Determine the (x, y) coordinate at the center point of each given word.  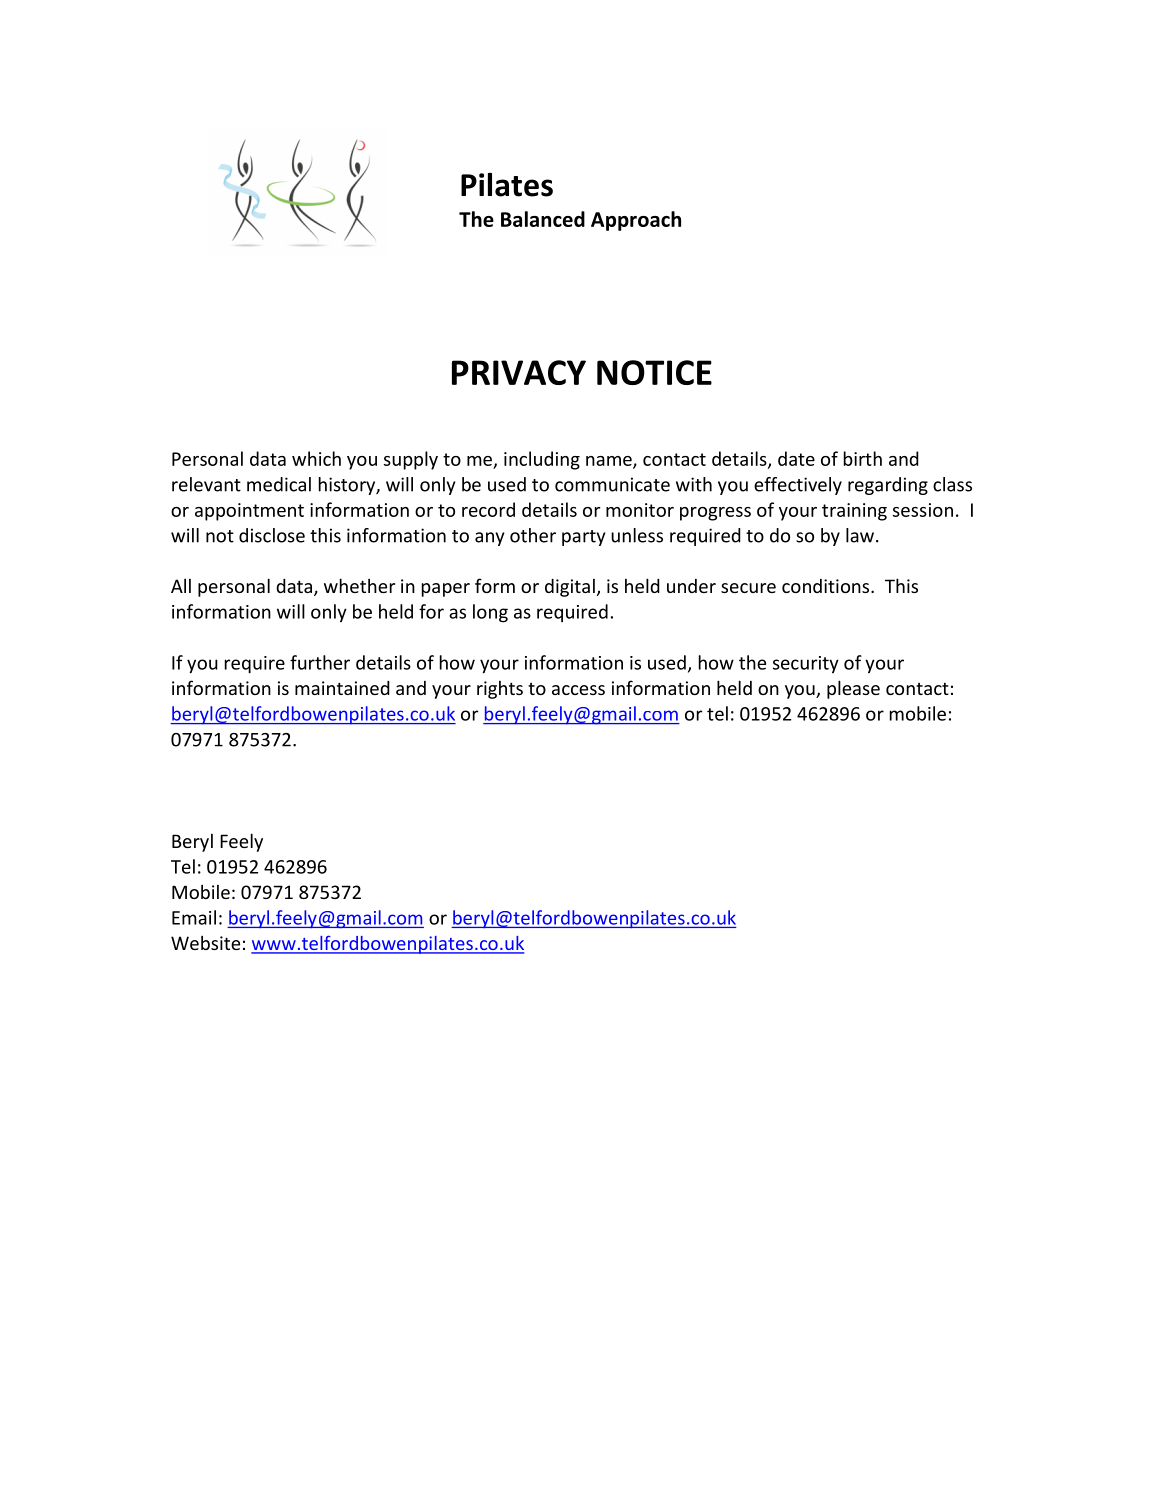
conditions (827, 586)
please (853, 689)
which (316, 458)
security (806, 665)
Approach (636, 221)
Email (194, 917)
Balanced (543, 219)
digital (570, 588)
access (578, 690)
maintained (342, 688)
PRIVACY (519, 372)
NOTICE (654, 372)
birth (863, 458)
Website (205, 942)
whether (359, 585)
